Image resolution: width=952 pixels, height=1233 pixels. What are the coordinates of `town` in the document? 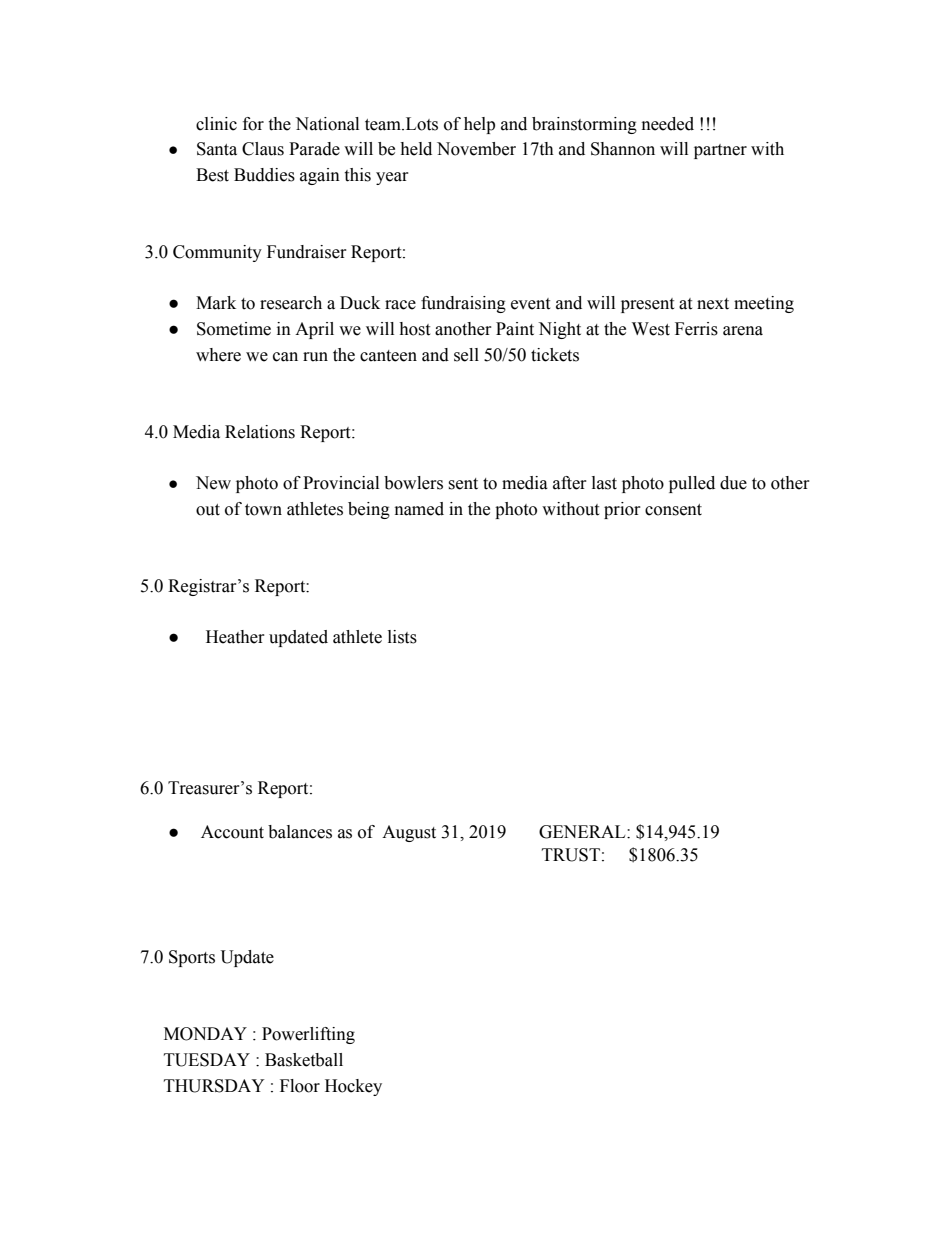 It's located at (263, 510).
